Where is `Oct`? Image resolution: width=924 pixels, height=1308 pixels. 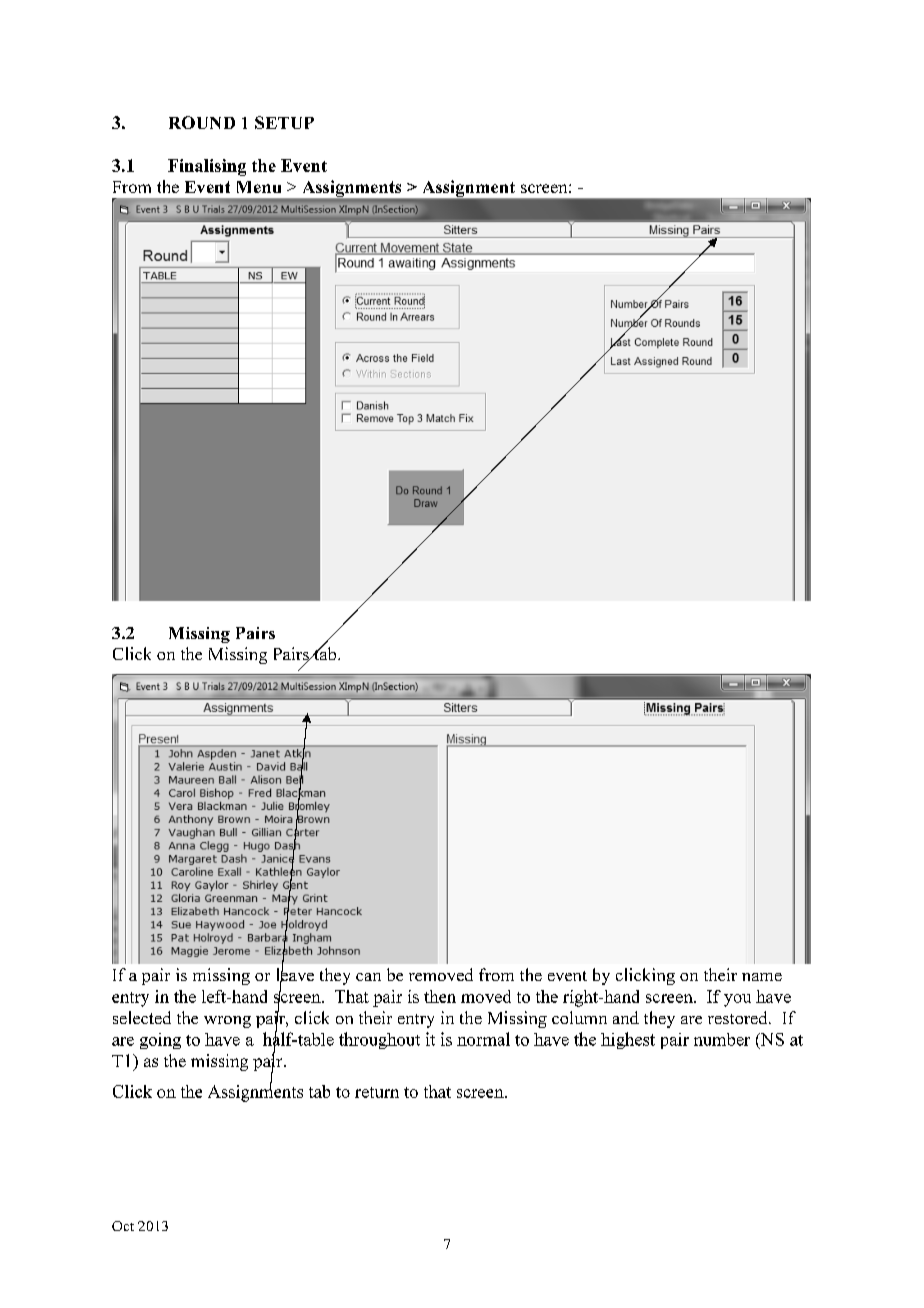 Oct is located at coordinates (123, 1226).
